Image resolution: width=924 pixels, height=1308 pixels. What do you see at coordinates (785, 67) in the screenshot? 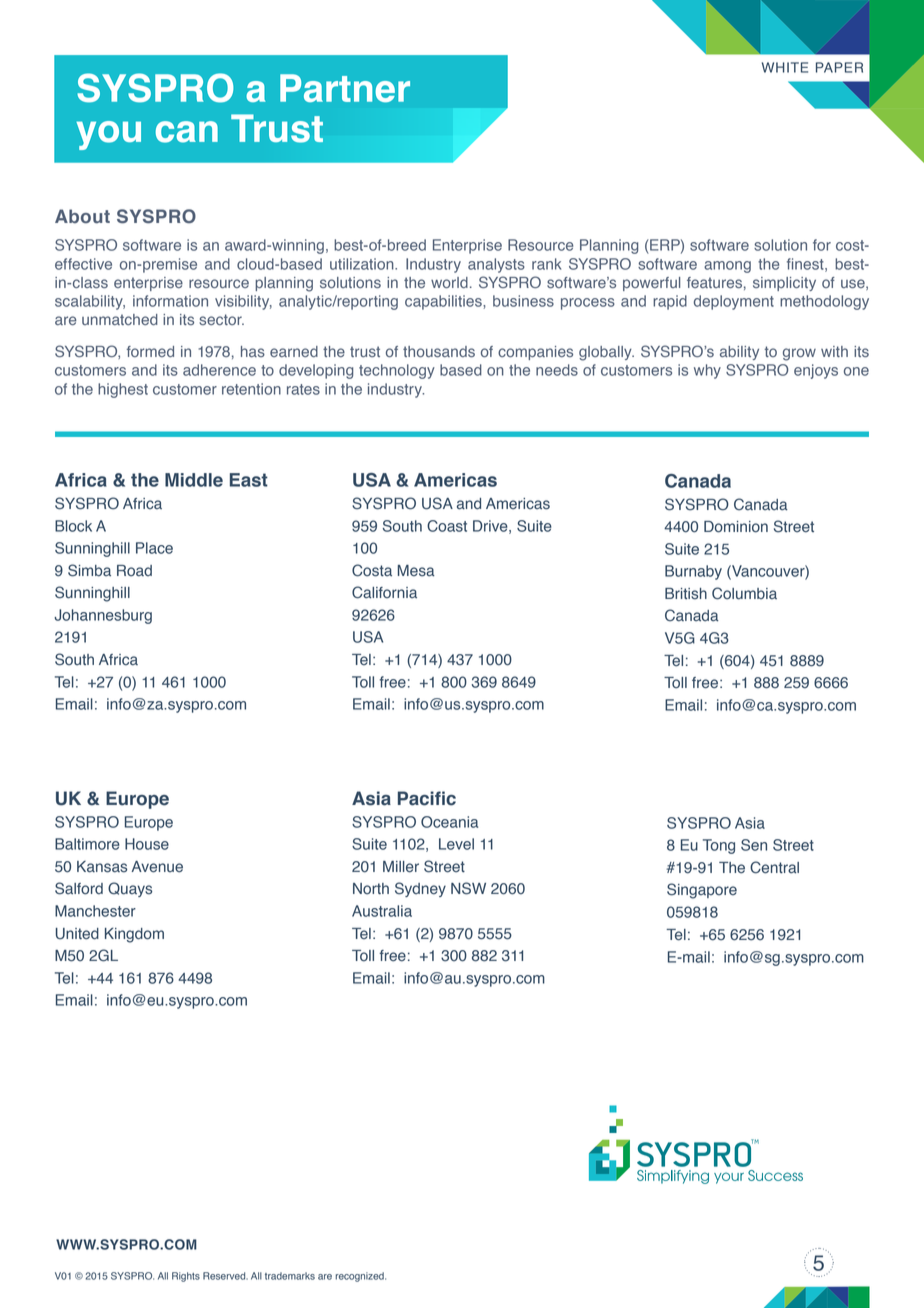
I see `WHITE` at bounding box center [785, 67].
